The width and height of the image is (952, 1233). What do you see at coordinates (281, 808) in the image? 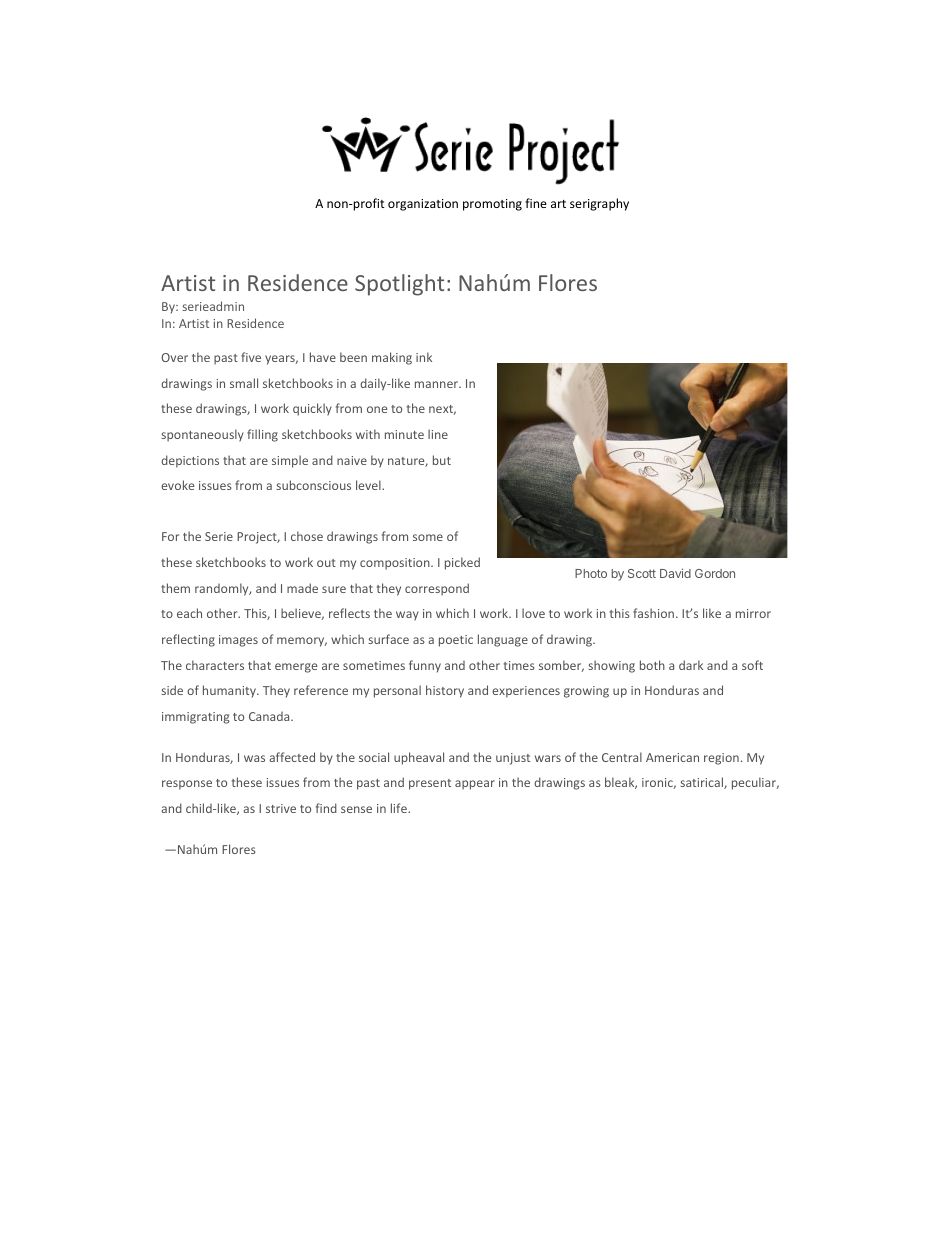
I see `strive` at bounding box center [281, 808].
